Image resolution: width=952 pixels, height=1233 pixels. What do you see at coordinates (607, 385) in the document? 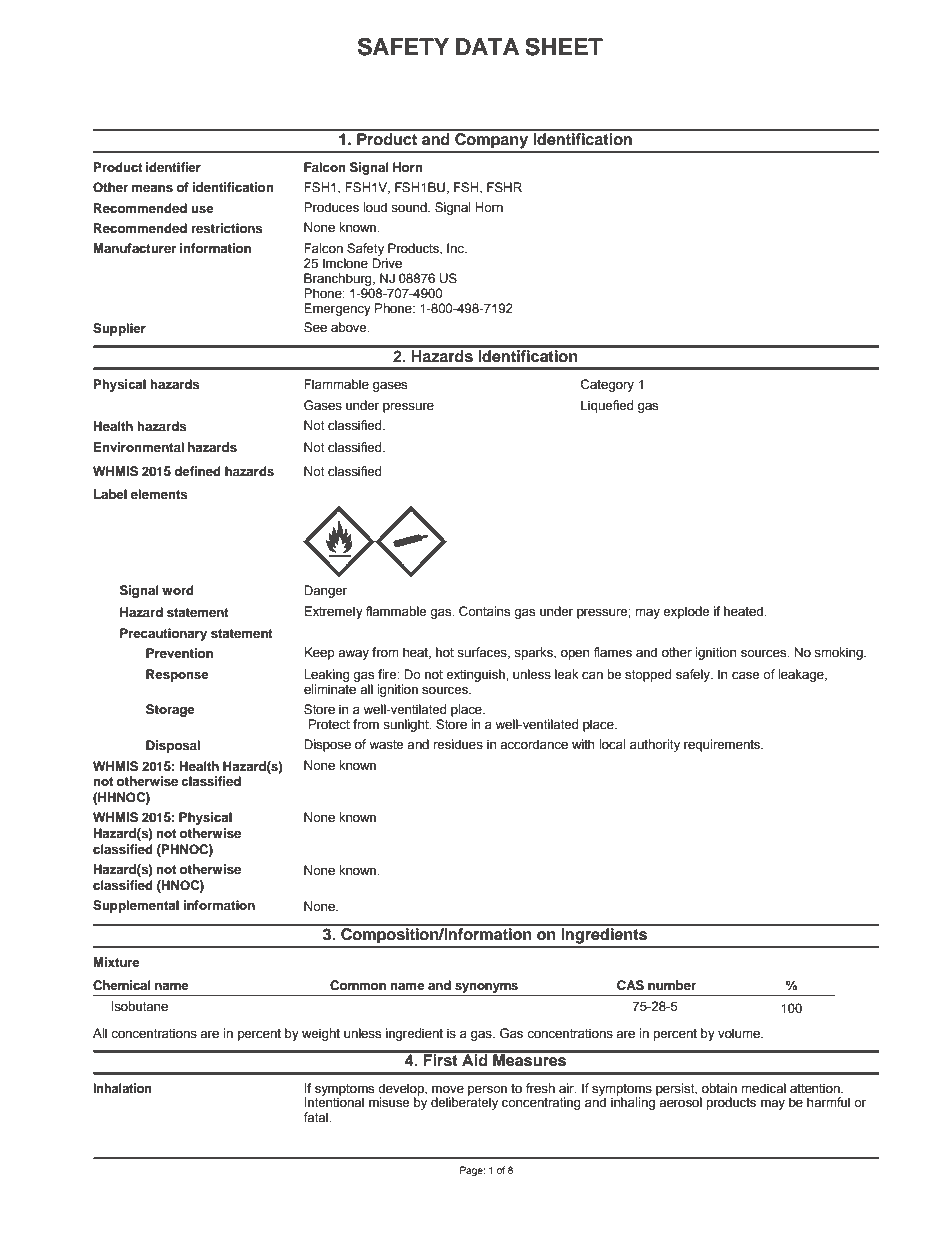
I see `Category` at bounding box center [607, 385].
